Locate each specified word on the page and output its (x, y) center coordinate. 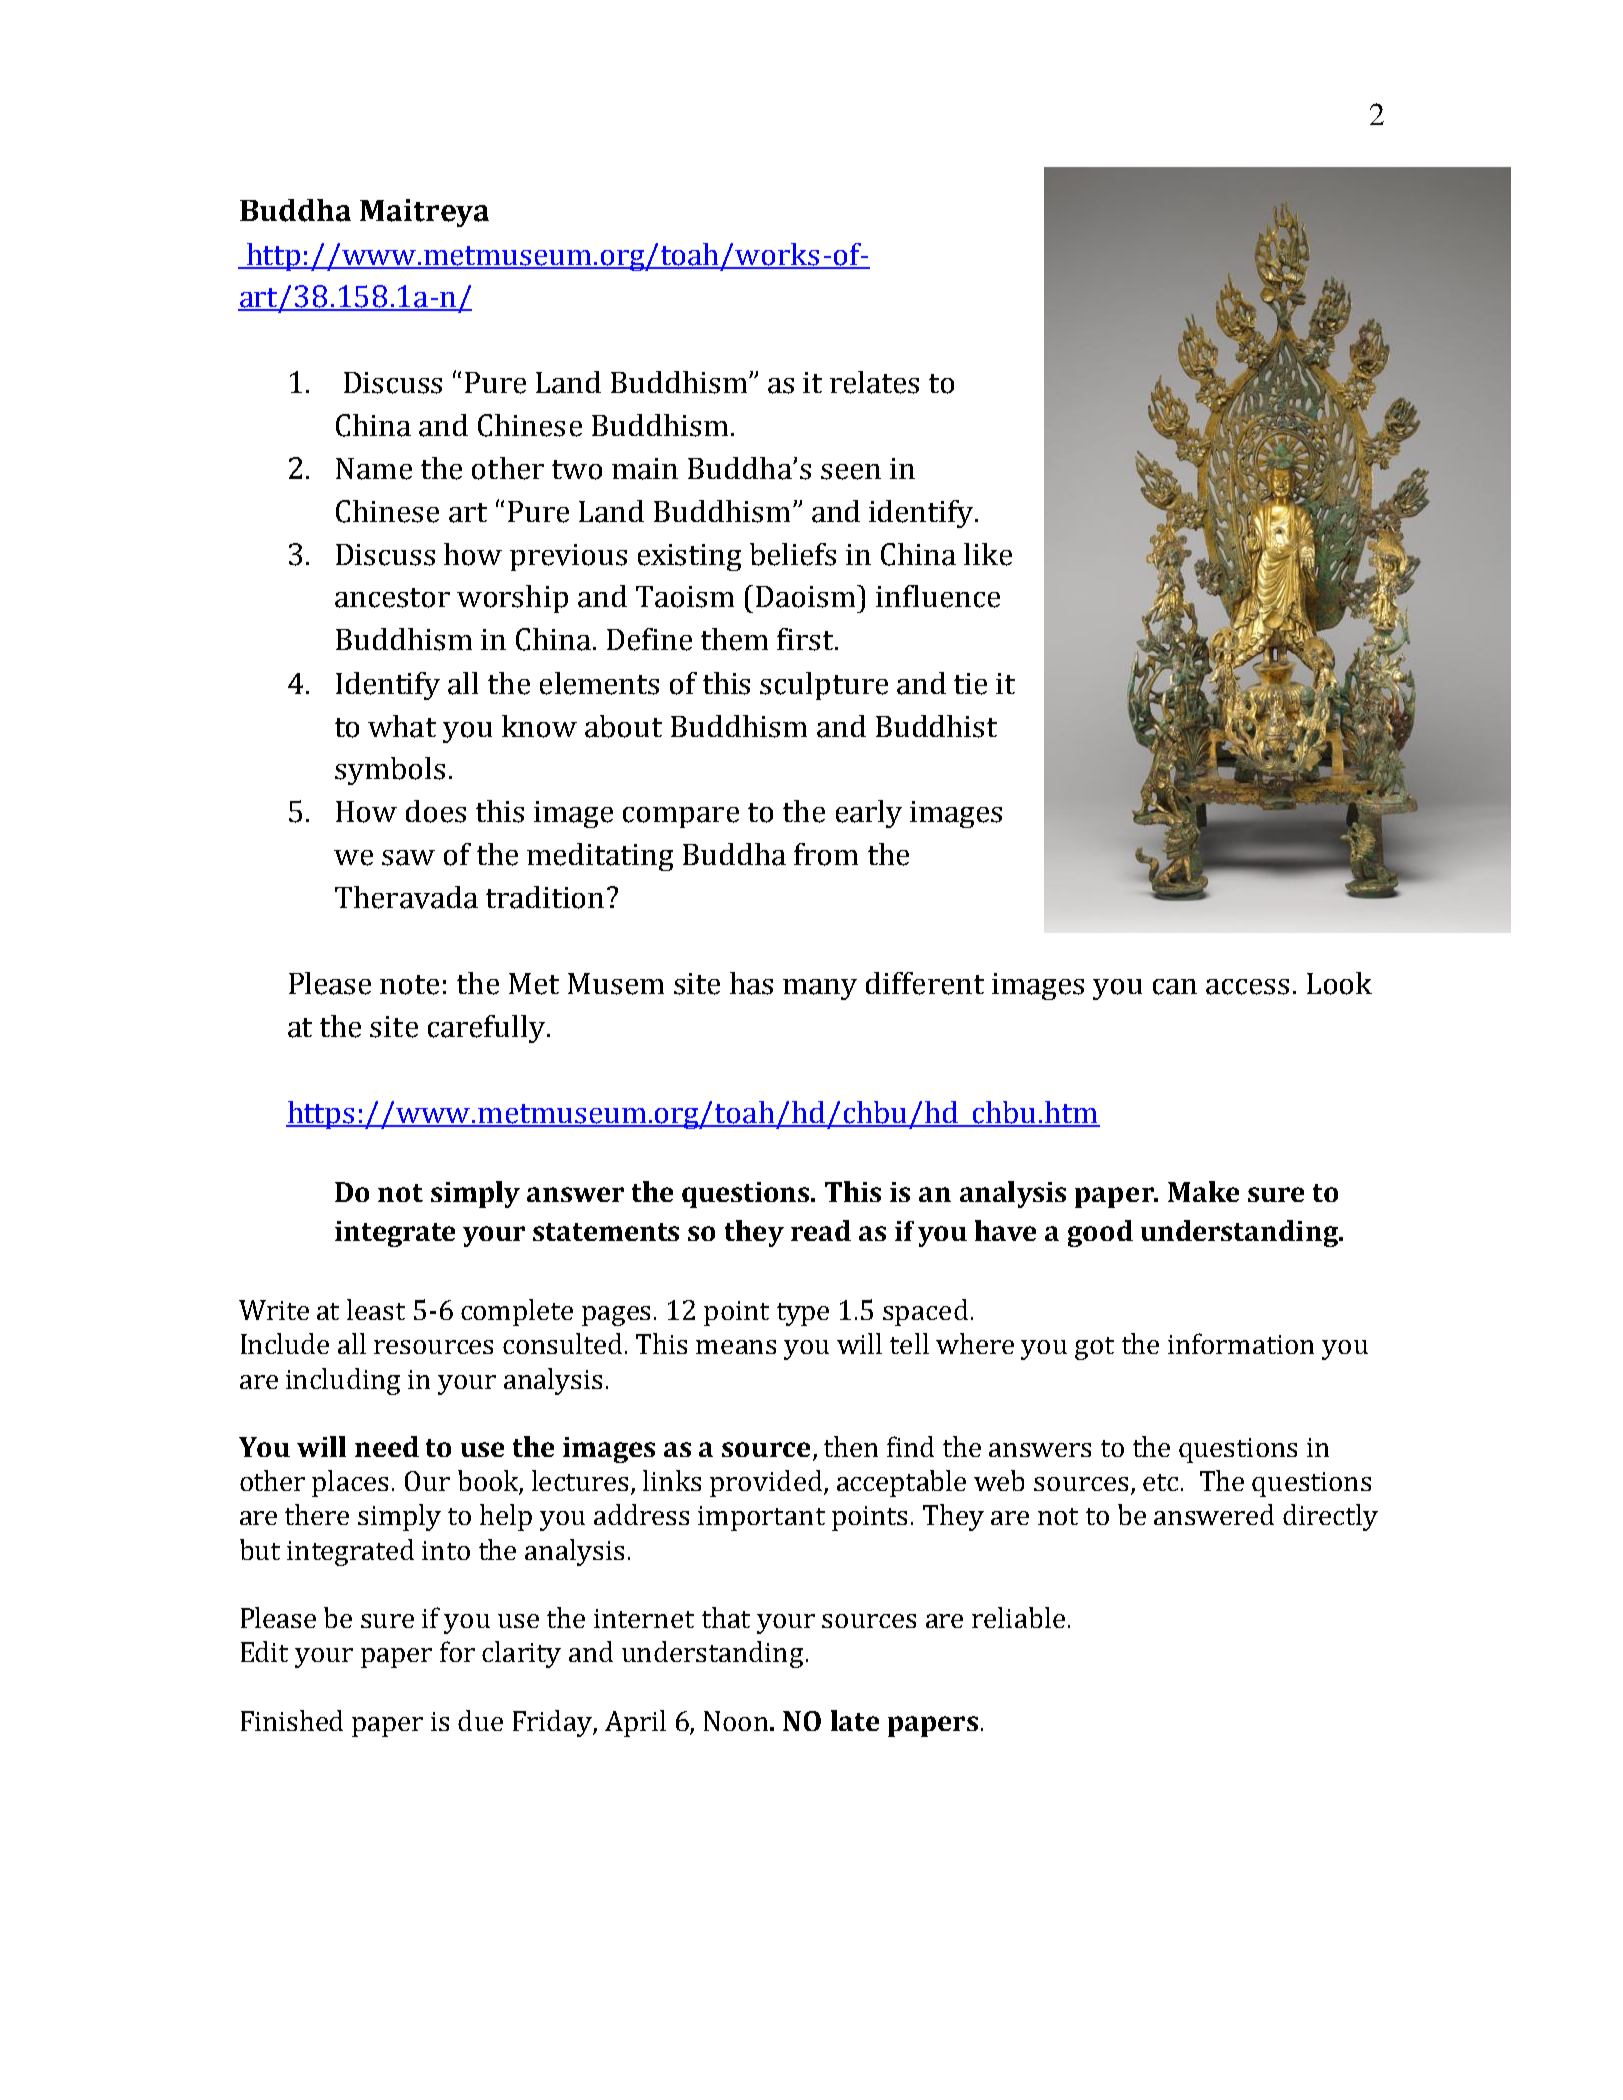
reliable (1018, 1617)
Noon (736, 1721)
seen (851, 472)
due (480, 1720)
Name (374, 469)
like (988, 554)
